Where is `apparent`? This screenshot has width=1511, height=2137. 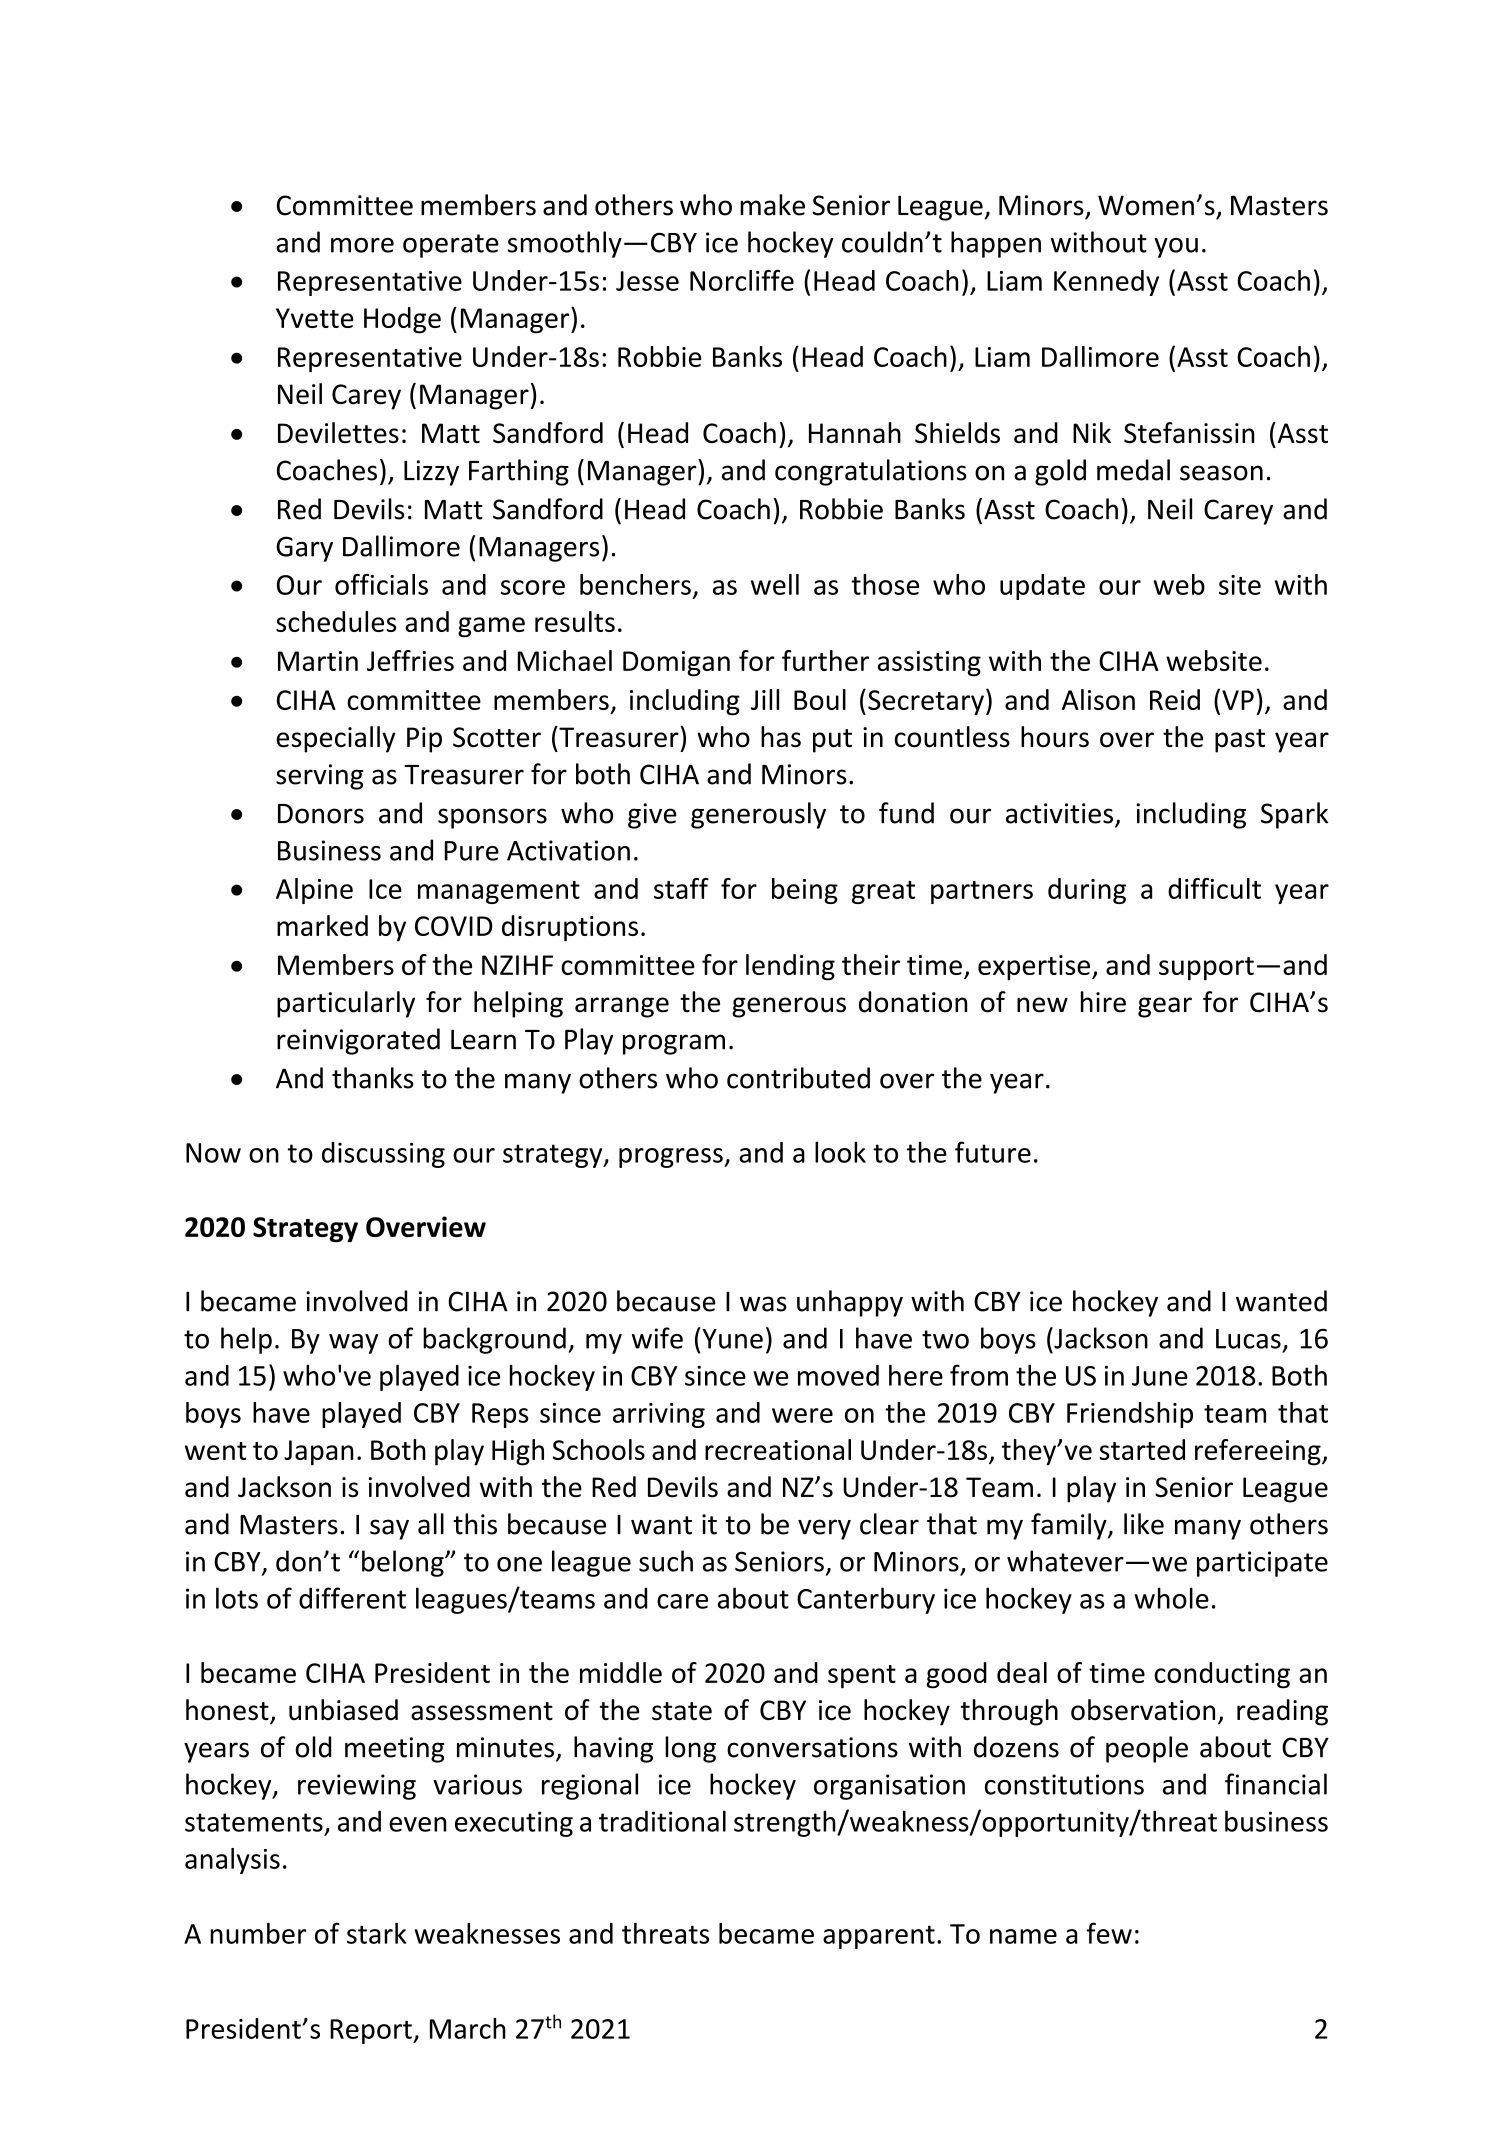
apparent is located at coordinates (879, 1937).
